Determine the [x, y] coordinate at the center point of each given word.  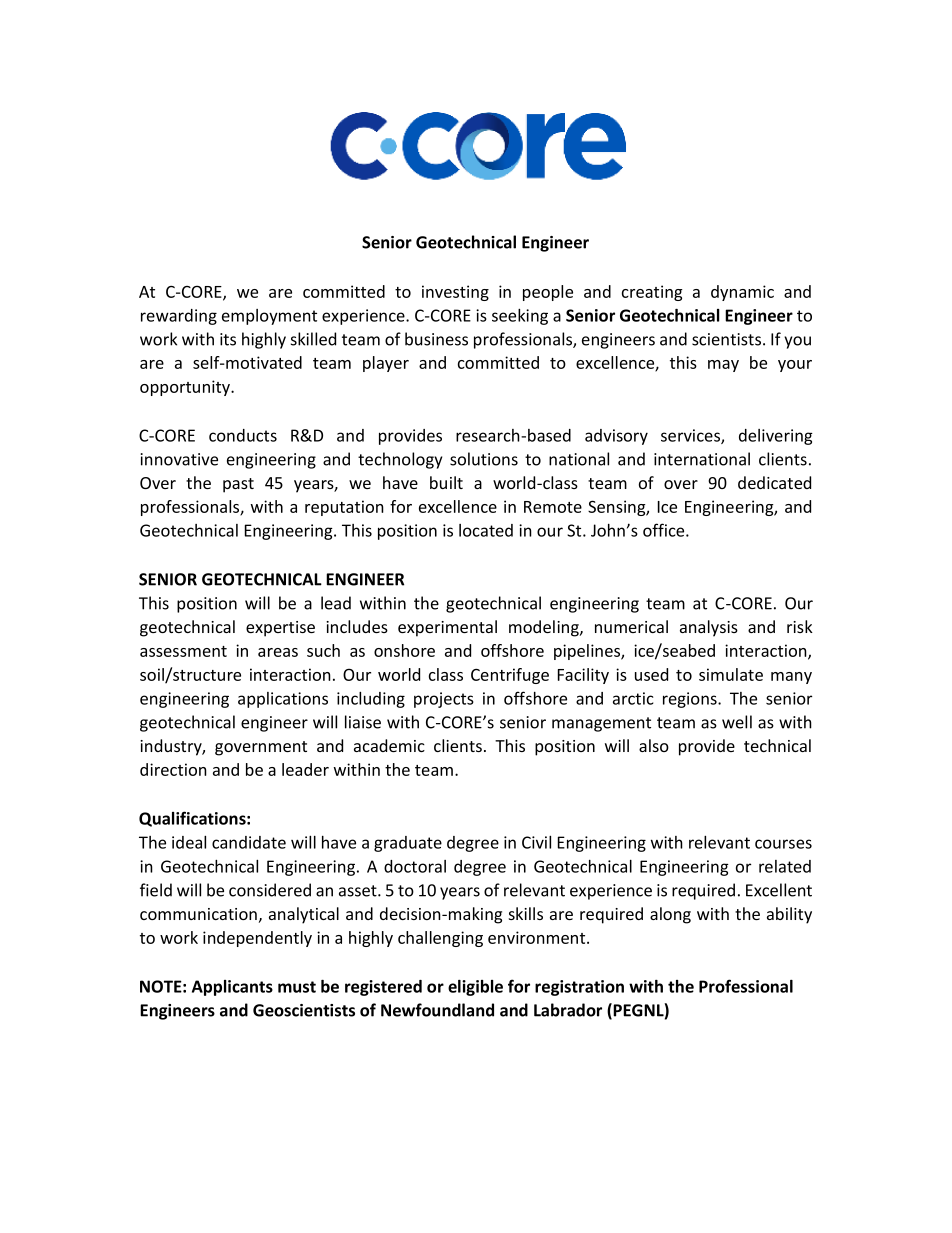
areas [278, 652]
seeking [520, 316]
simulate [731, 674]
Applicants [232, 988]
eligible [475, 988]
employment [269, 317]
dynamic [742, 293]
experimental [447, 628]
